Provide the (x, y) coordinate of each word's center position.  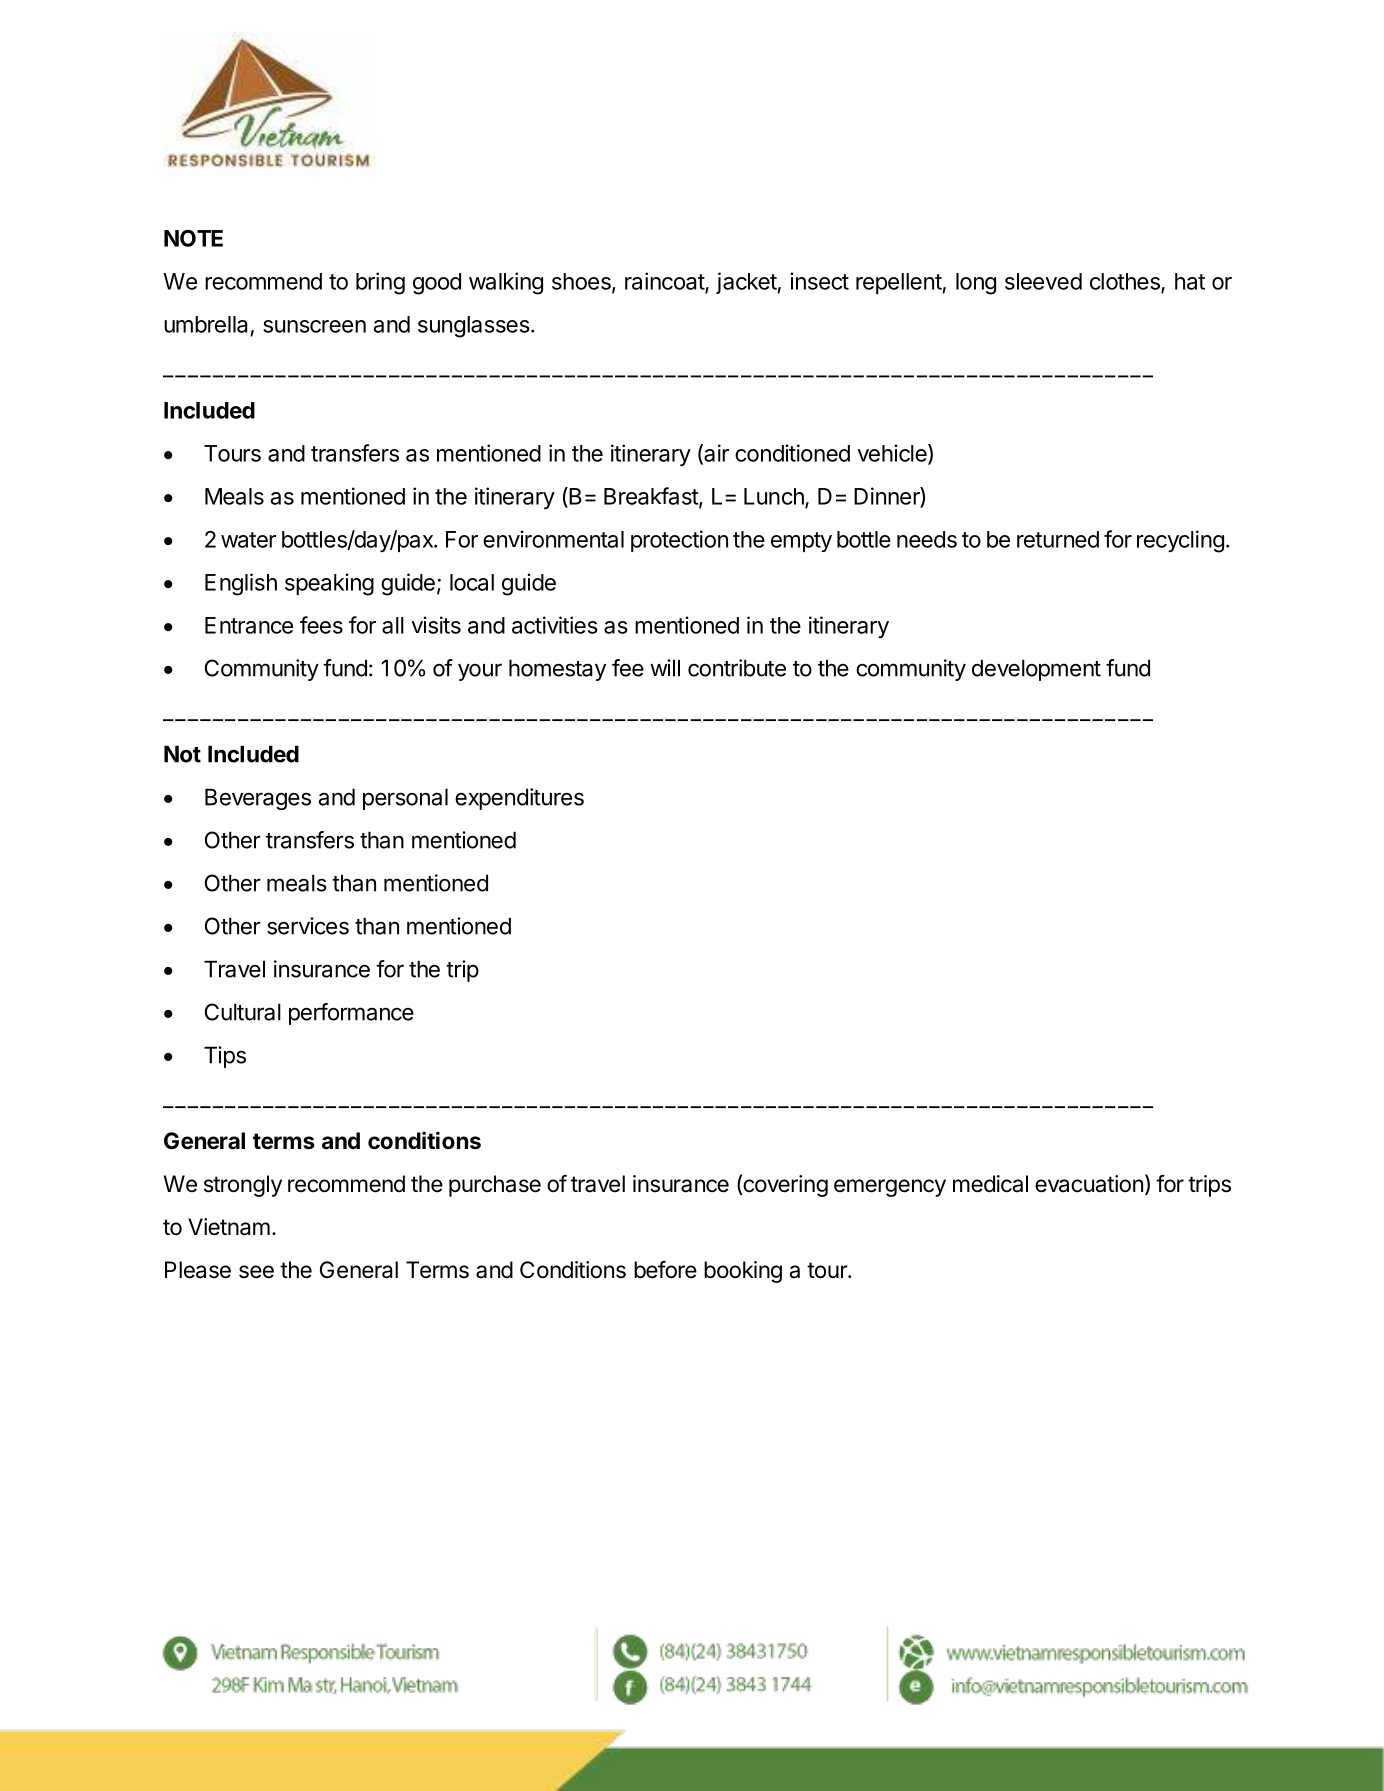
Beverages (258, 799)
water (248, 540)
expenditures (519, 799)
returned (1058, 539)
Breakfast (652, 497)
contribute (737, 668)
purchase (495, 1186)
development (1036, 670)
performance (351, 1014)
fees (321, 625)
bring (380, 283)
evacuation (1089, 1184)
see (256, 1272)
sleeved (1043, 281)
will (665, 668)
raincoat (665, 282)
